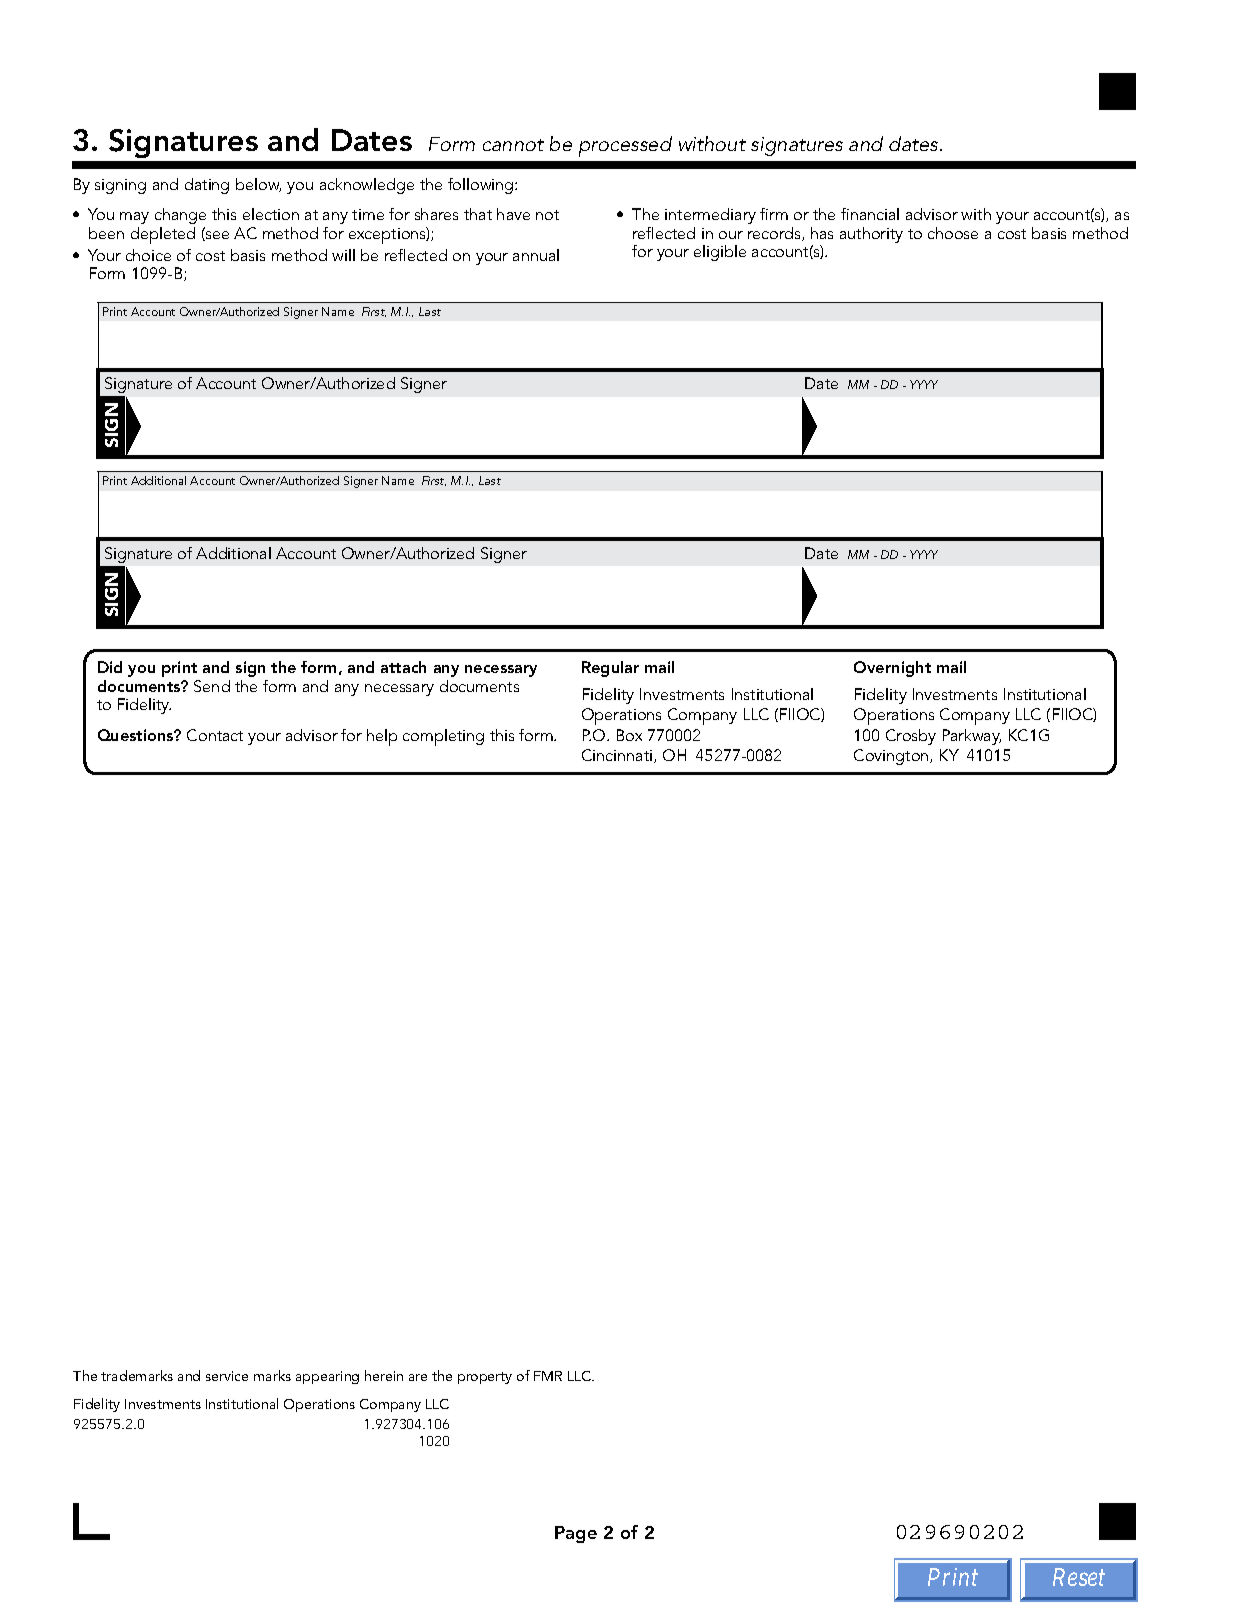 This screenshot has height=1613, width=1246. What do you see at coordinates (892, 757) in the screenshot?
I see `Covington` at bounding box center [892, 757].
